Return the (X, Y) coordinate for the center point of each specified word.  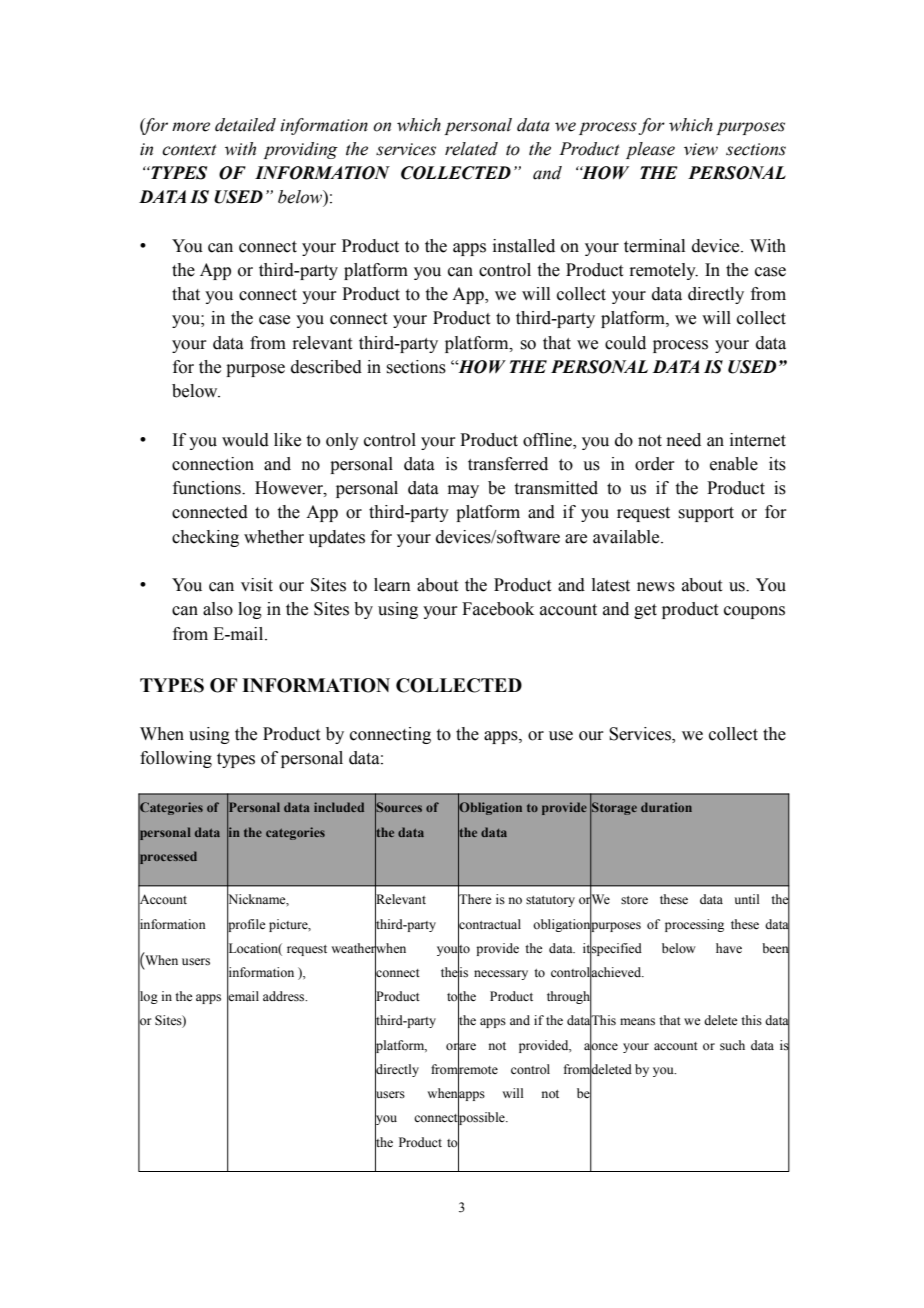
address (285, 996)
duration (666, 807)
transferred (508, 464)
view (701, 149)
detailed (245, 125)
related (471, 149)
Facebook (498, 609)
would (245, 440)
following (176, 759)
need (684, 440)
